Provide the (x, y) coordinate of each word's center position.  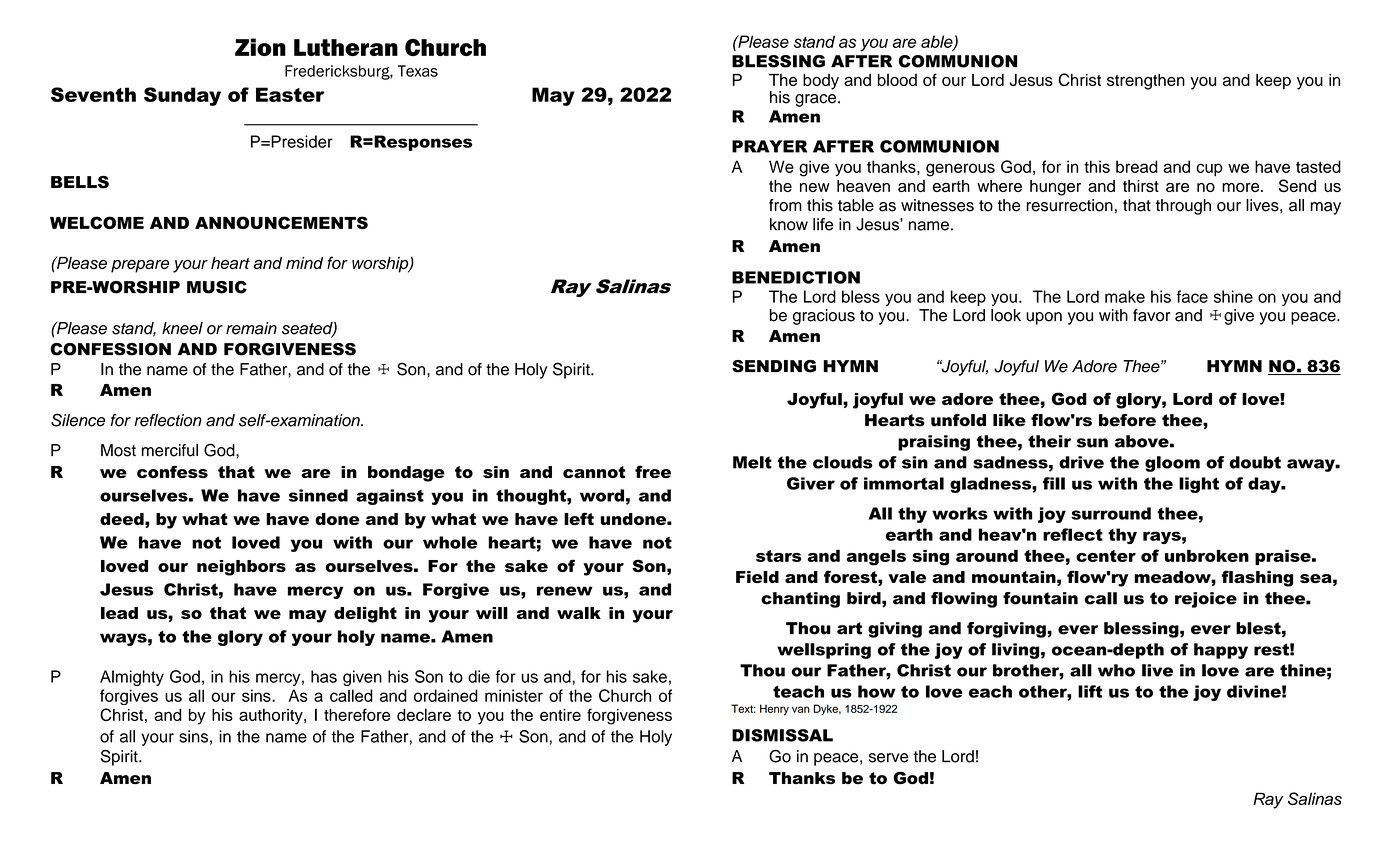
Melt (752, 462)
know (789, 224)
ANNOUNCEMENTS (281, 222)
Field (757, 577)
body (821, 82)
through (1183, 207)
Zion (260, 47)
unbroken (1207, 555)
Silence (78, 420)
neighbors (241, 568)
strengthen (1146, 82)
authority (272, 717)
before (1127, 420)
